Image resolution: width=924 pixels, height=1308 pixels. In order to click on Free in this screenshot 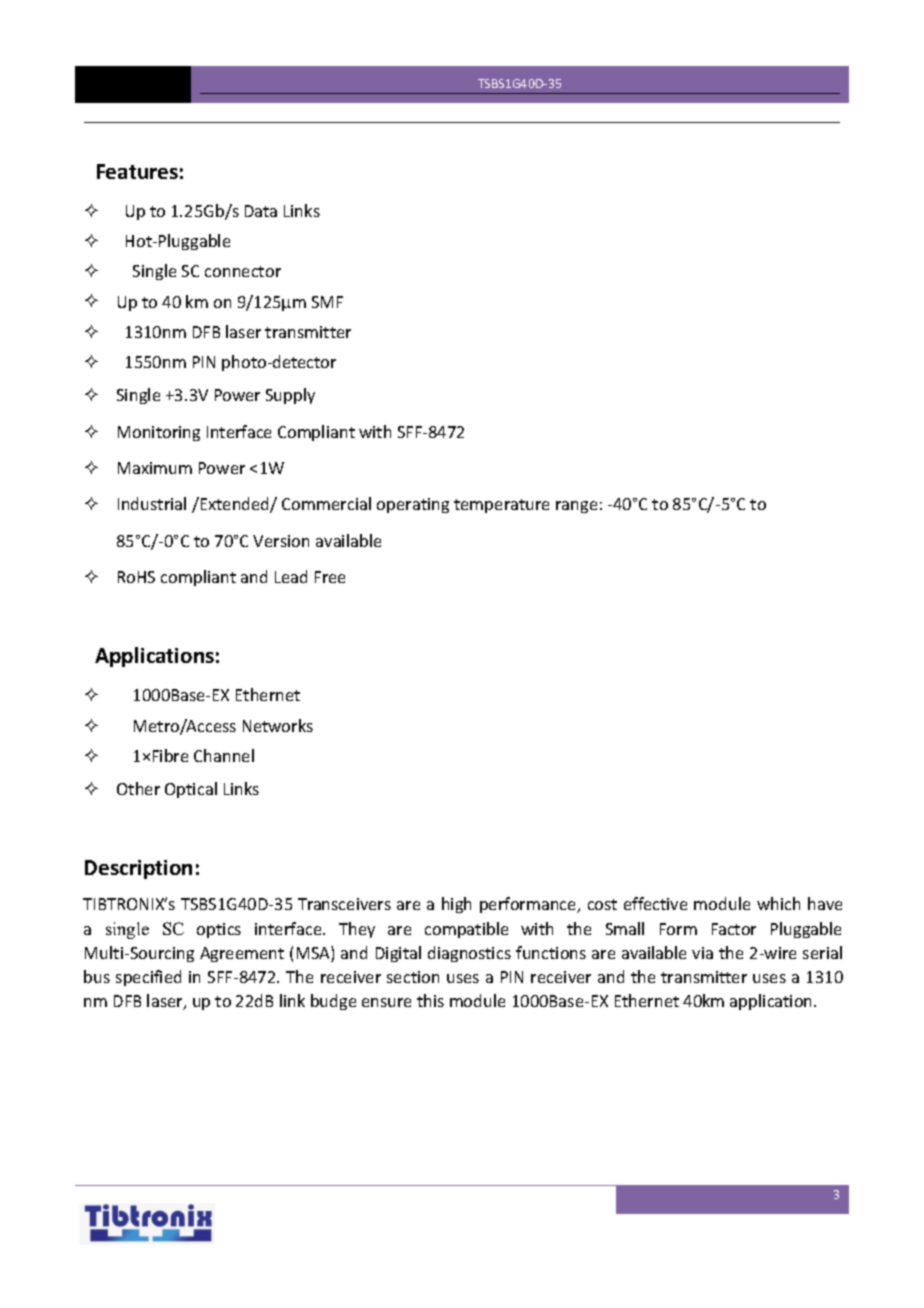, I will do `click(330, 577)`.
